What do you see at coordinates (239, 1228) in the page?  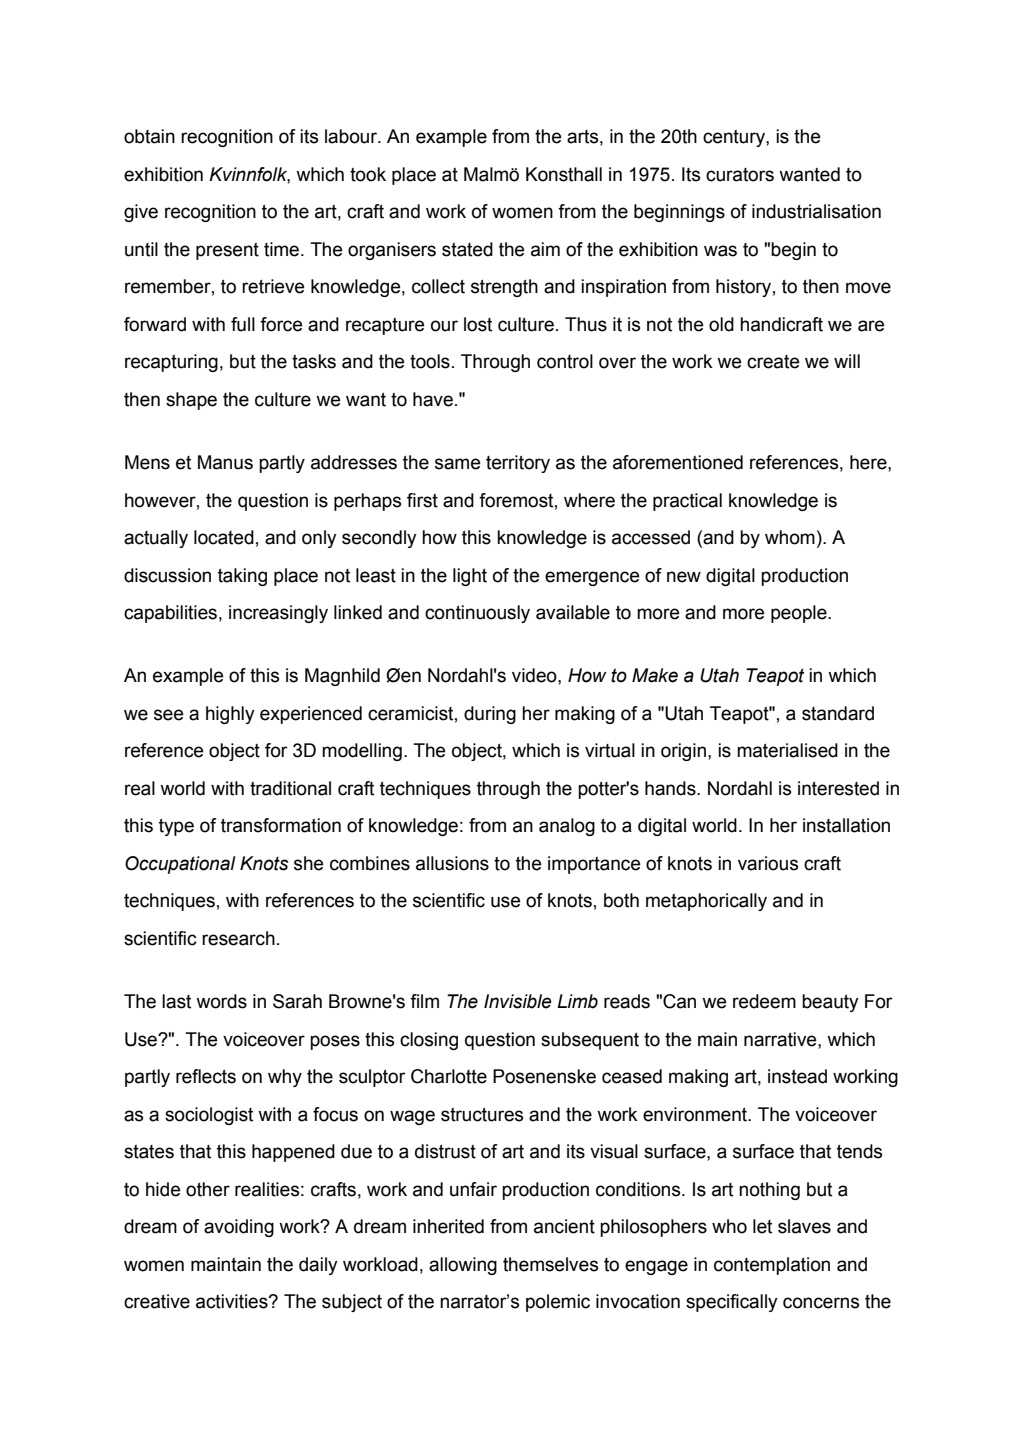 I see `avoiding` at bounding box center [239, 1228].
